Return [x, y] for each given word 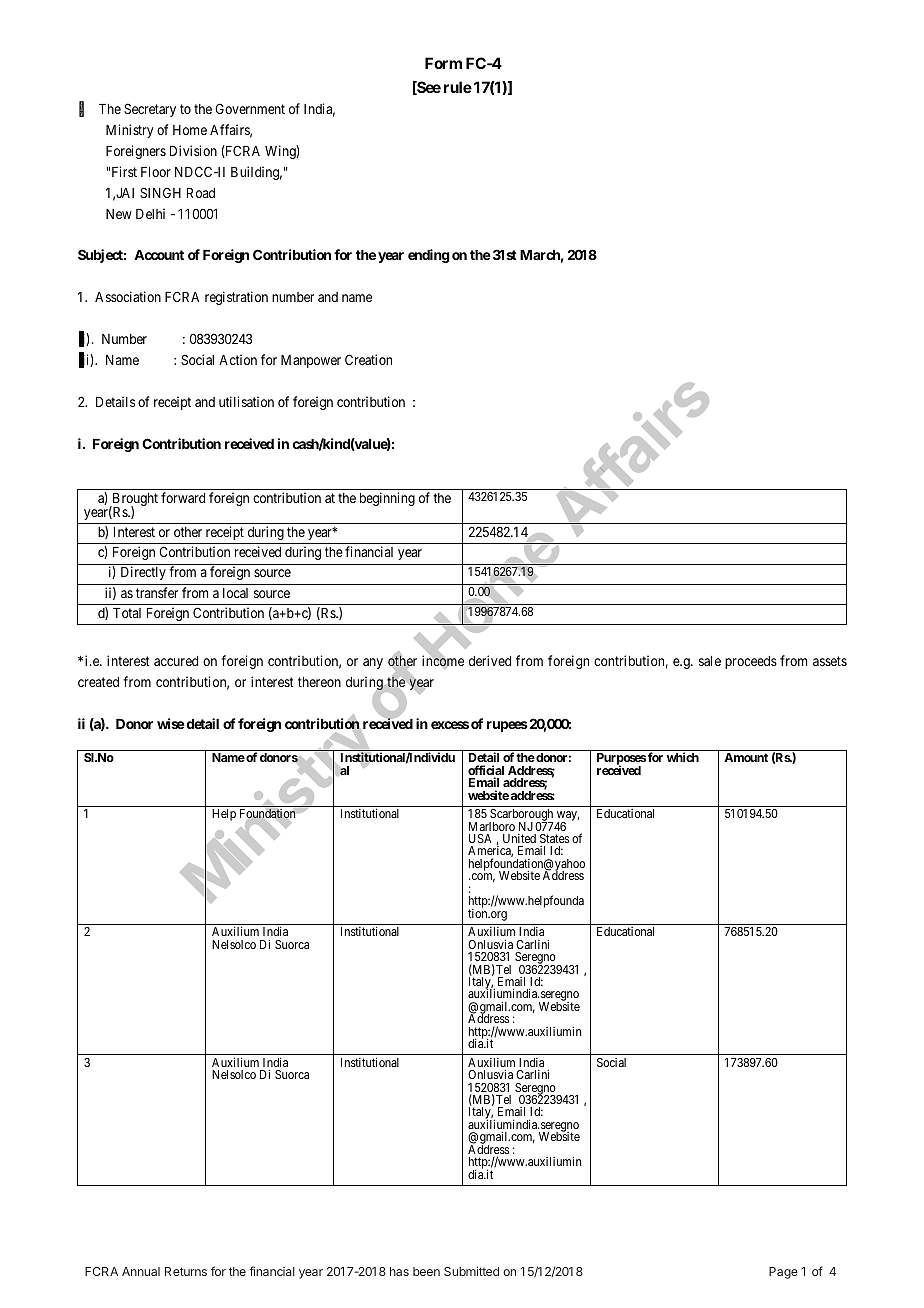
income [443, 661]
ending [429, 256]
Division [193, 150]
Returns [186, 1271]
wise [171, 723]
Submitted [471, 1271]
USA [480, 838]
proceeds [751, 662]
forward [183, 497]
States [554, 838]
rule [458, 87]
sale [710, 661]
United [519, 838]
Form [443, 63]
